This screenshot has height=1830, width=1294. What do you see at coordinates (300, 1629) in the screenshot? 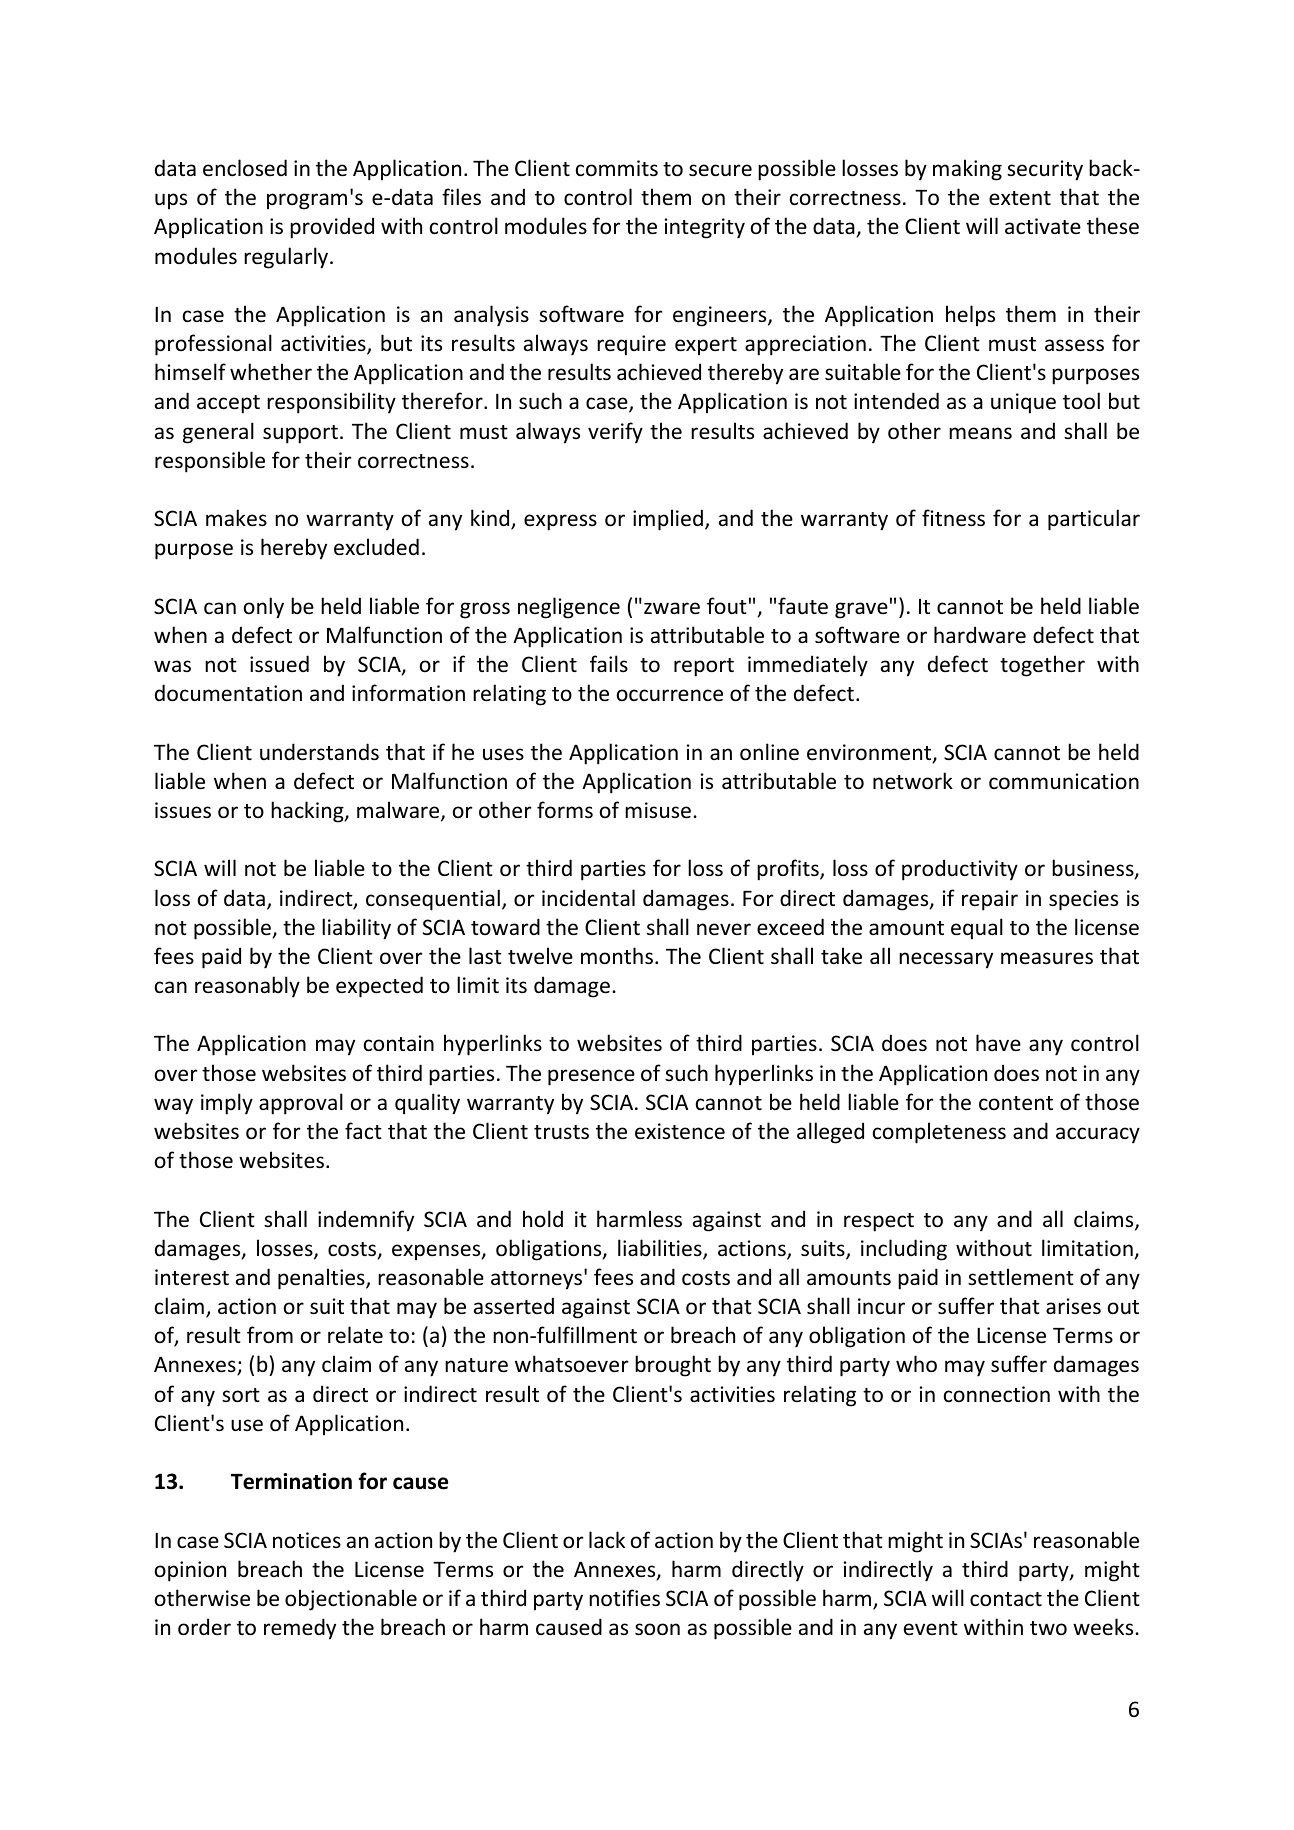
I see `remedy` at bounding box center [300, 1629].
